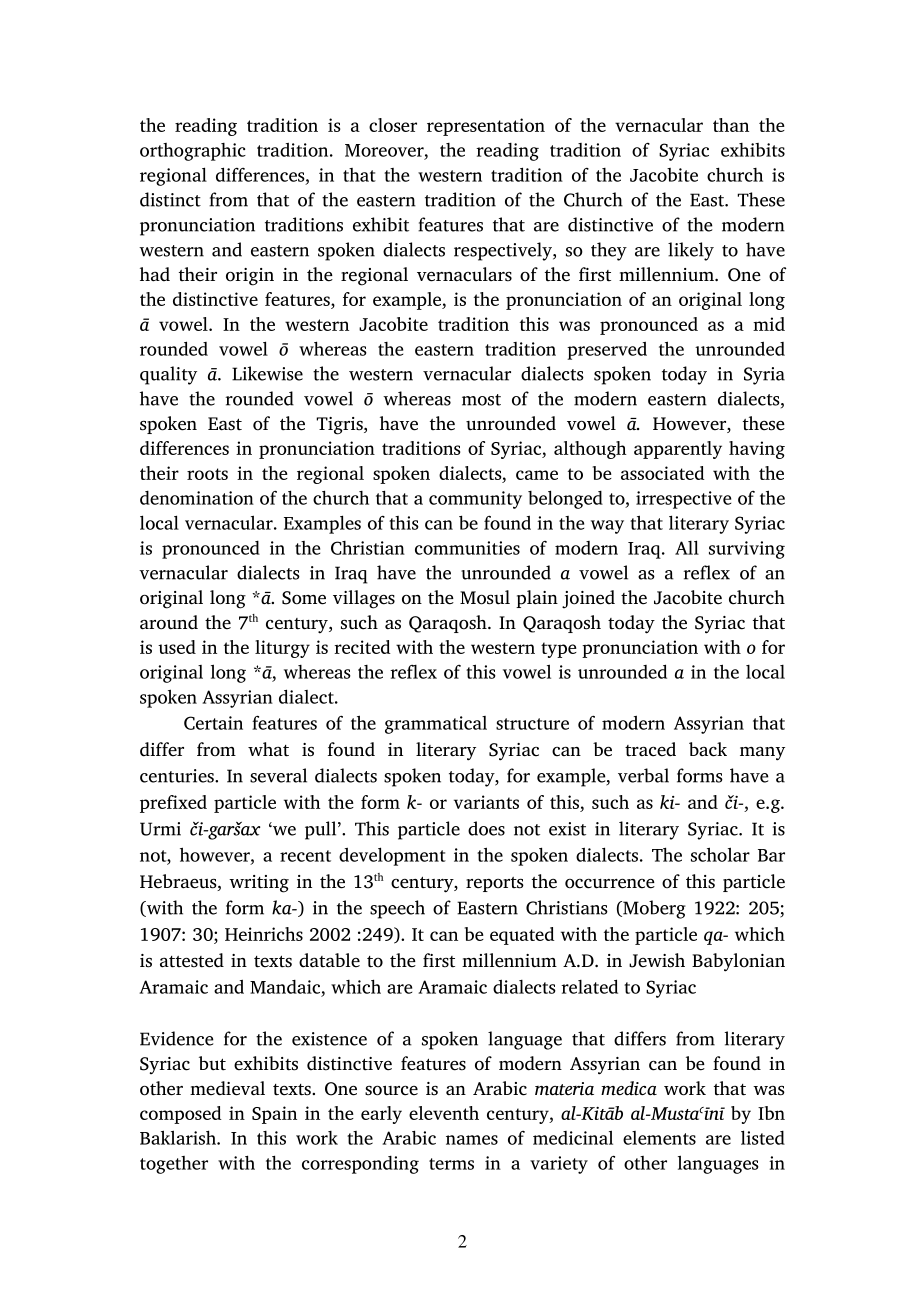 This screenshot has width=924, height=1308. What do you see at coordinates (472, 1140) in the screenshot?
I see `names` at bounding box center [472, 1140].
